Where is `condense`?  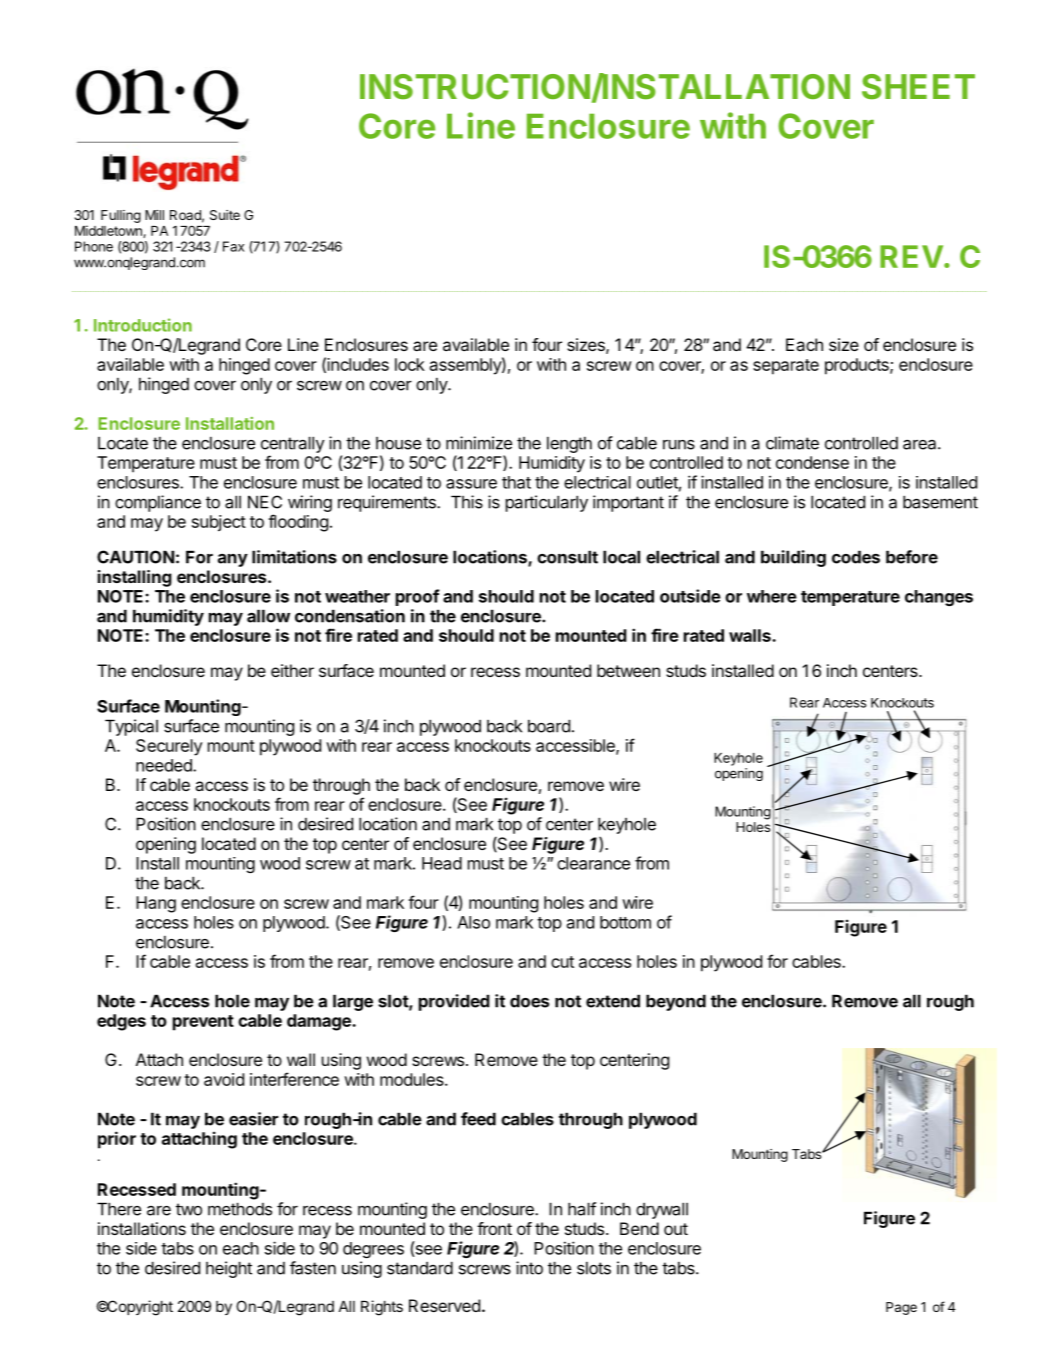 condense is located at coordinates (812, 462).
